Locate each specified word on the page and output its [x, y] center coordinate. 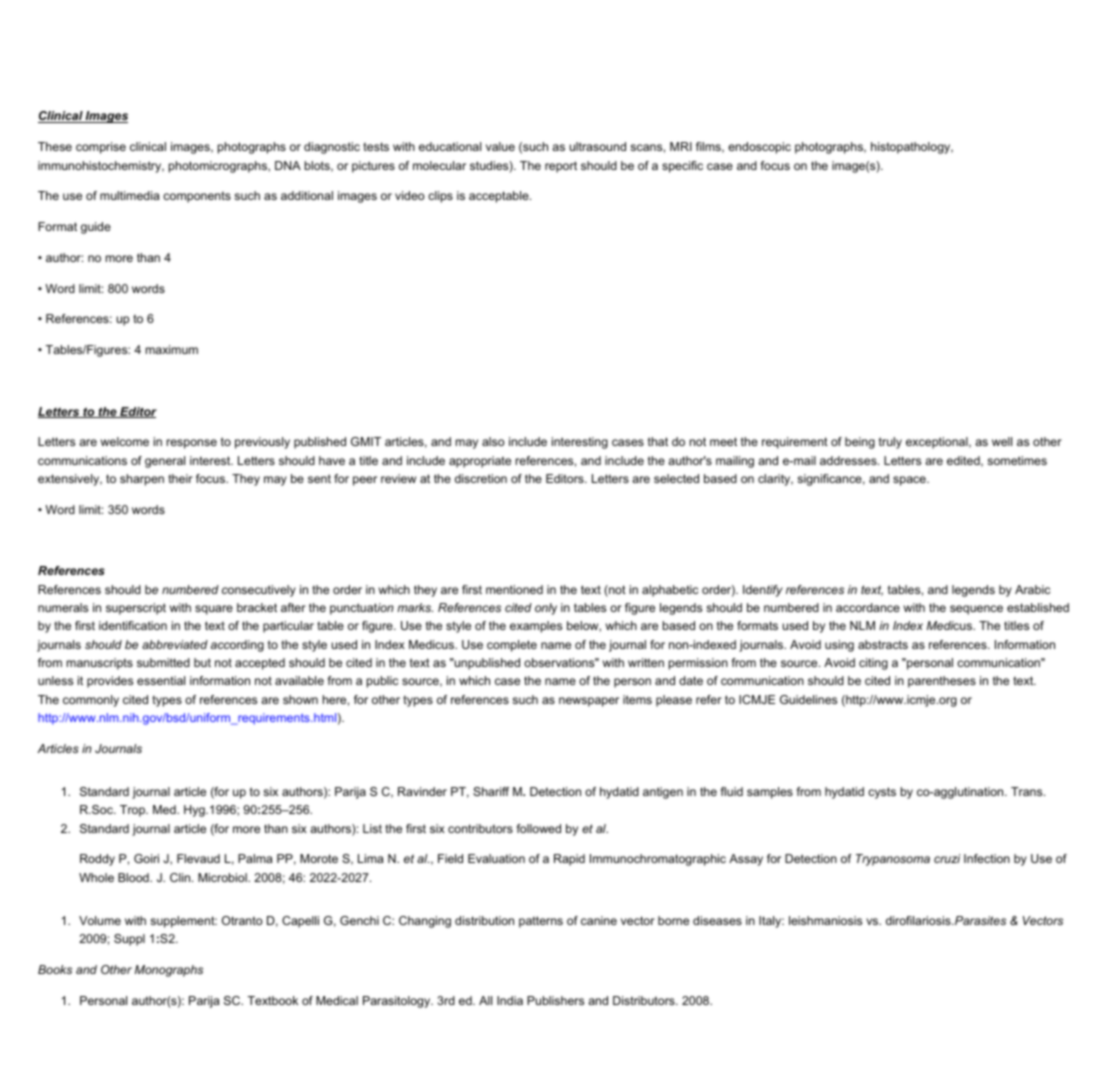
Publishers [555, 1000]
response [192, 444]
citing [873, 664]
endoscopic [759, 148]
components [197, 197]
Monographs [169, 971]
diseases [717, 920]
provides [110, 682]
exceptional [938, 443]
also [493, 441]
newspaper [589, 702]
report [561, 167]
